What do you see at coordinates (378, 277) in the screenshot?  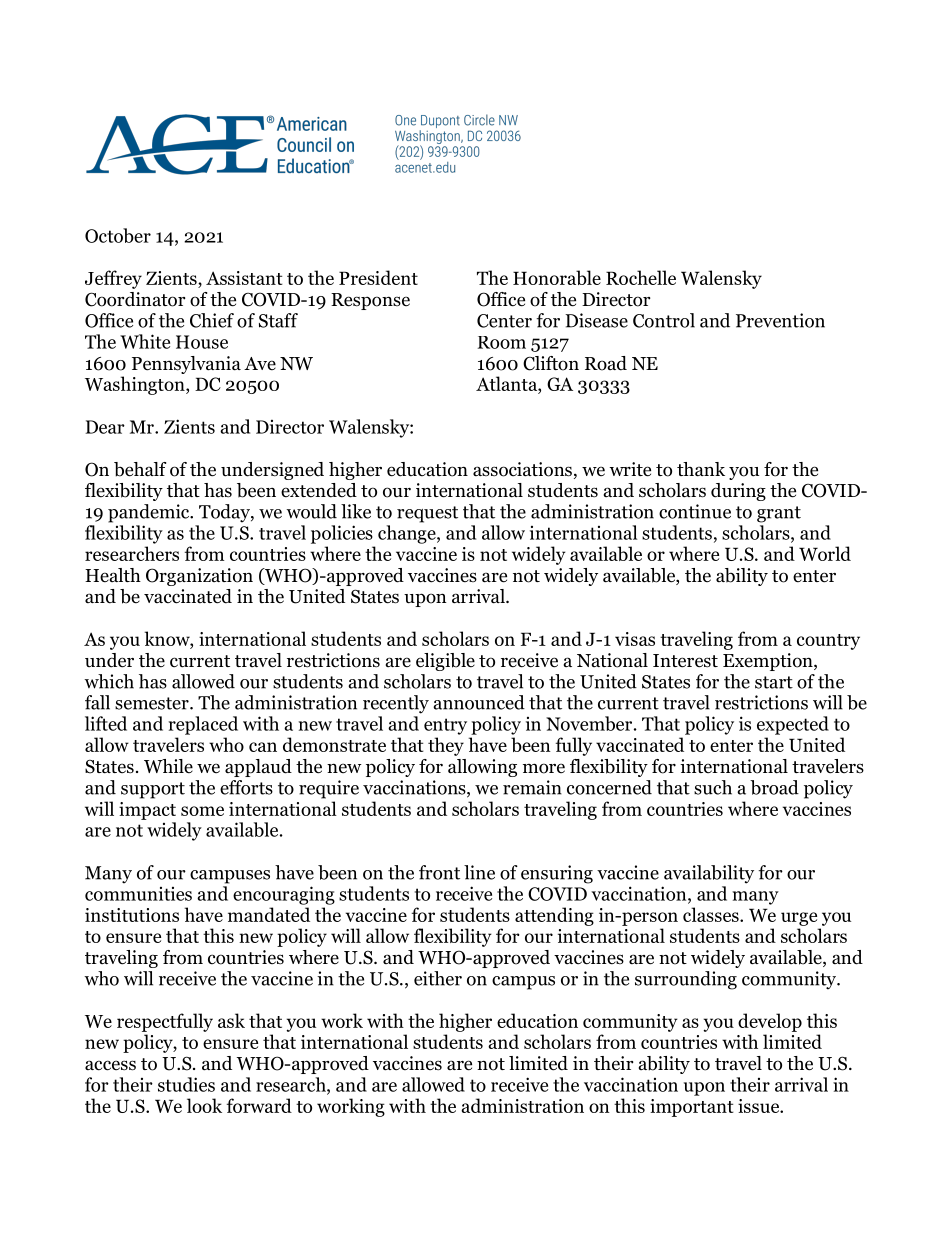 I see `President` at bounding box center [378, 277].
